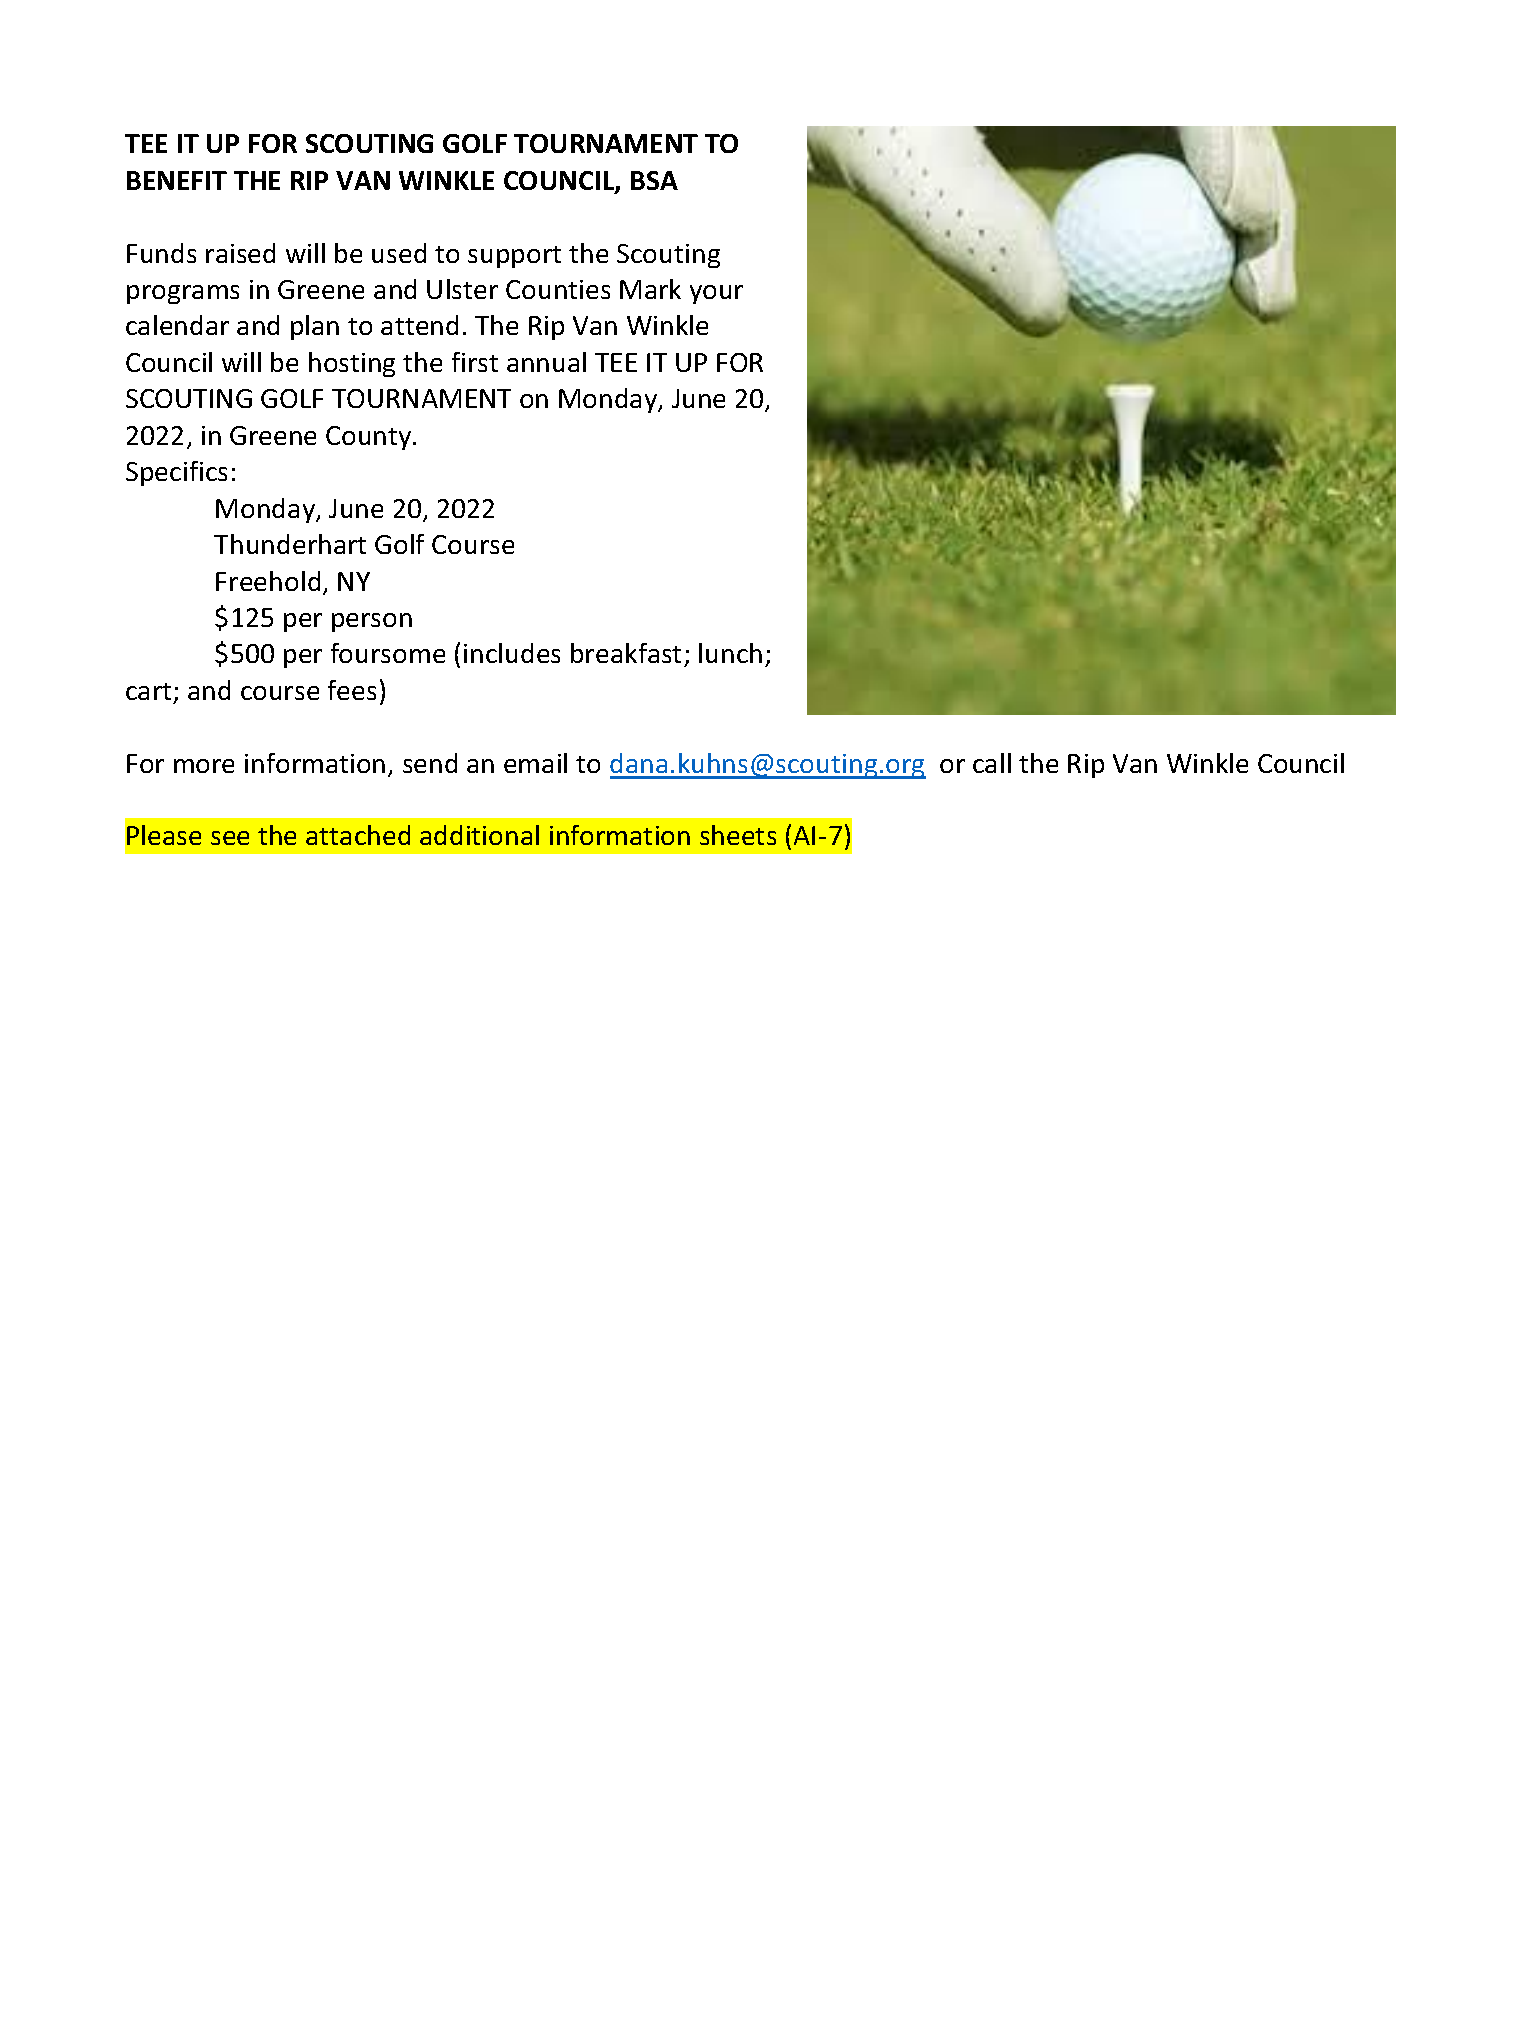 The height and width of the image is (2032, 1522). Describe the element at coordinates (230, 838) in the image. I see `see` at that location.
